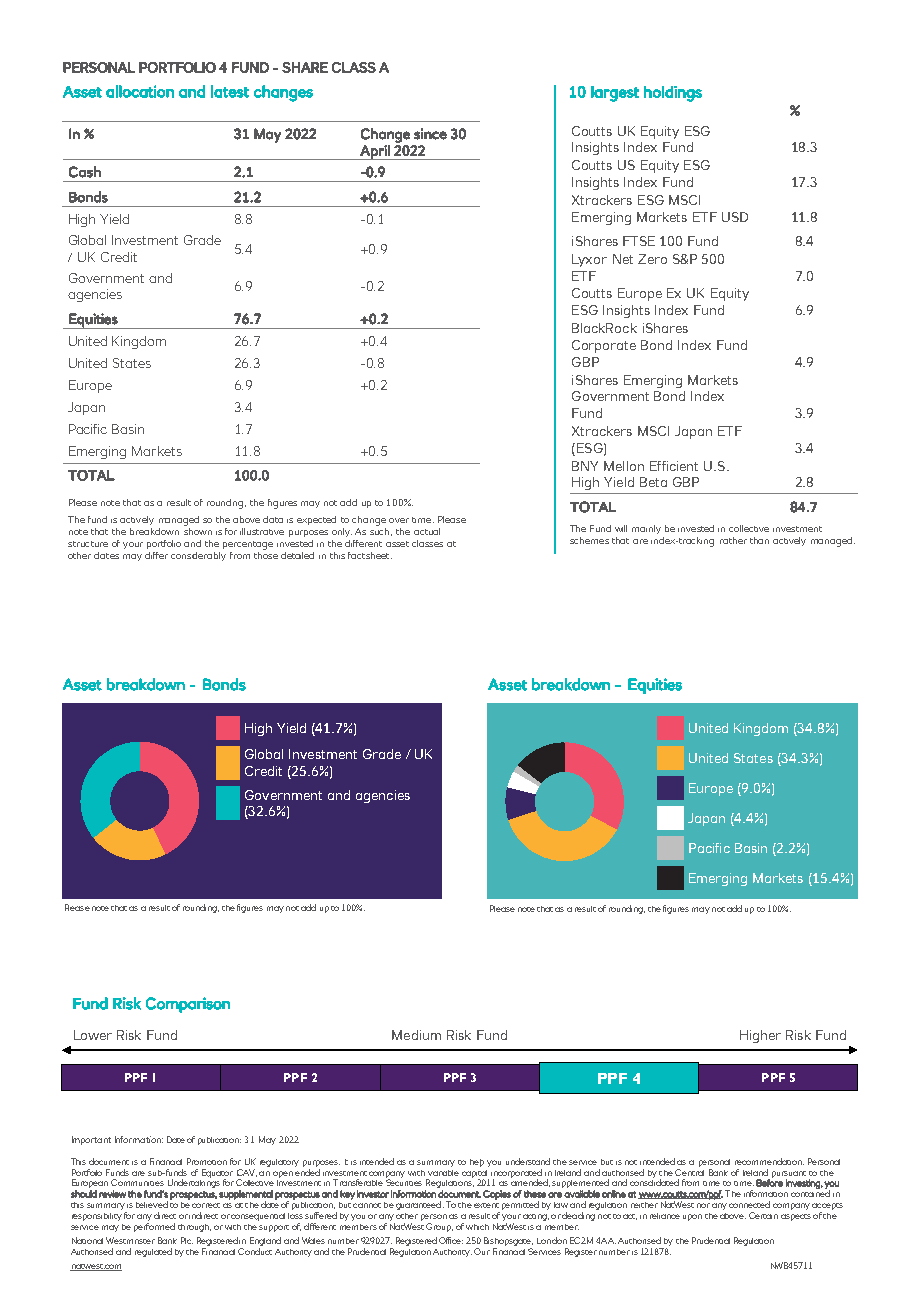 The height and width of the screenshot is (1307, 924). I want to click on Efficient, so click(674, 466).
